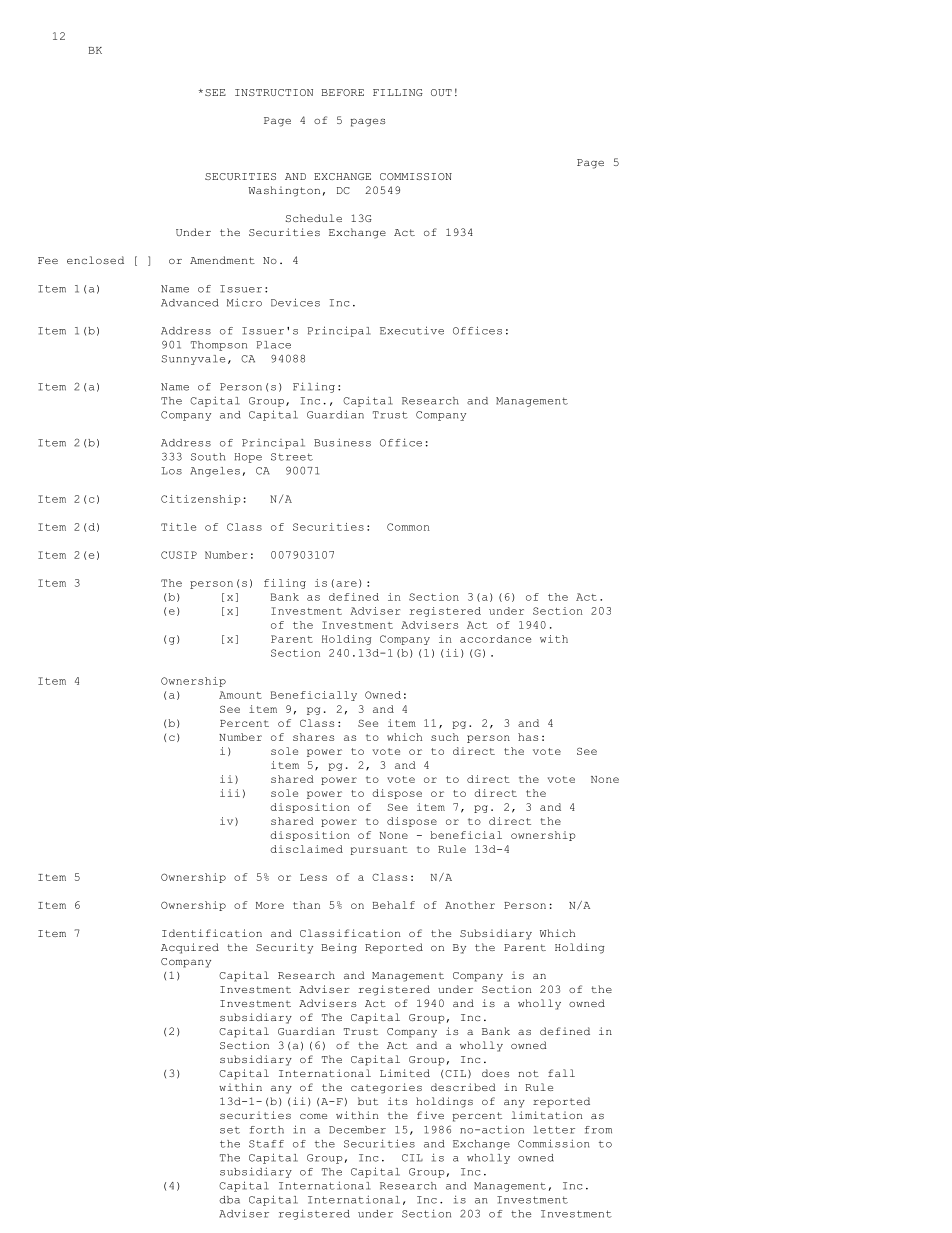 This screenshot has width=952, height=1233. What do you see at coordinates (306, 849) in the screenshot?
I see `disclaimed` at bounding box center [306, 849].
